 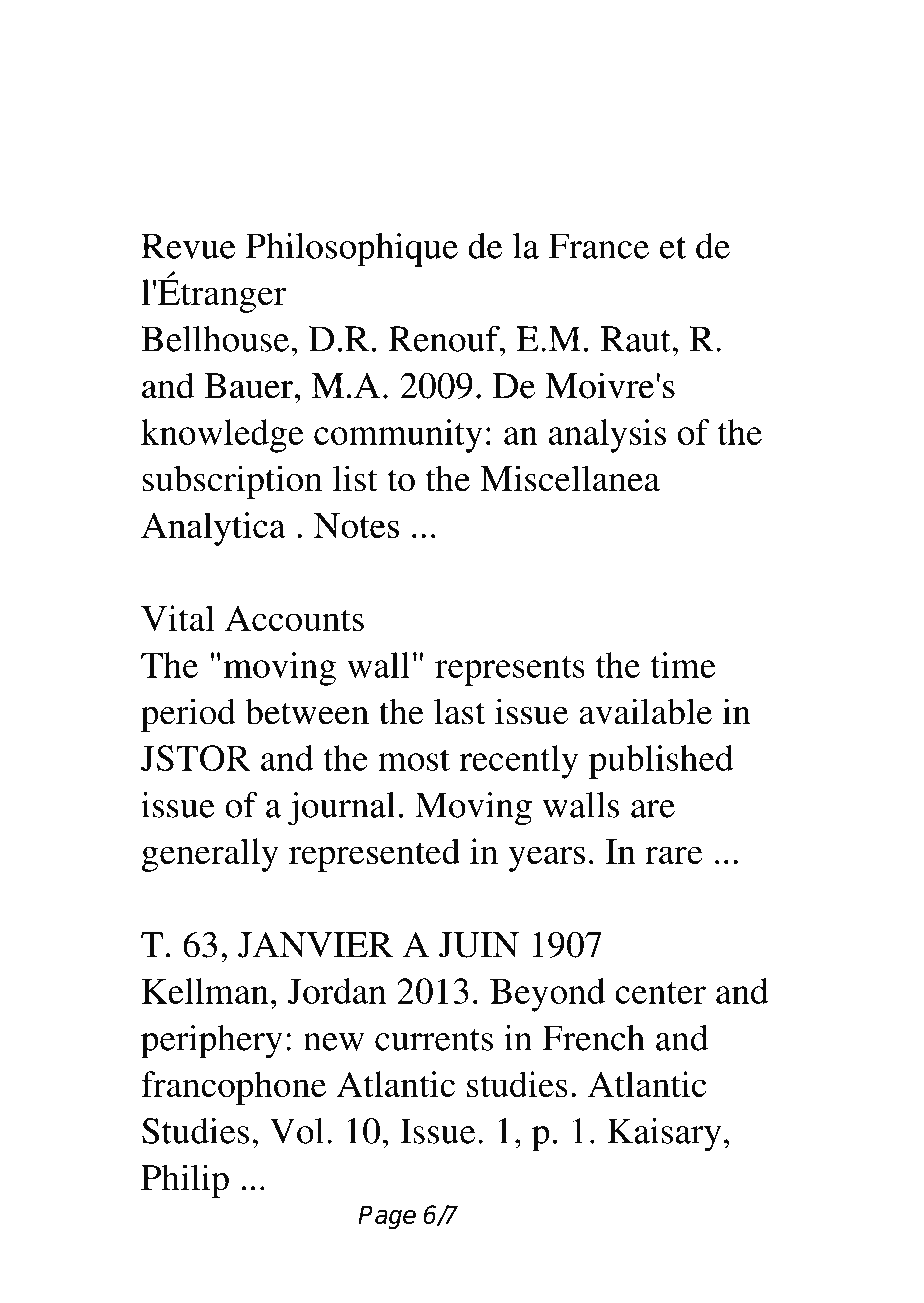 What do you see at coordinates (185, 1181) in the screenshot?
I see `Philip` at bounding box center [185, 1181].
